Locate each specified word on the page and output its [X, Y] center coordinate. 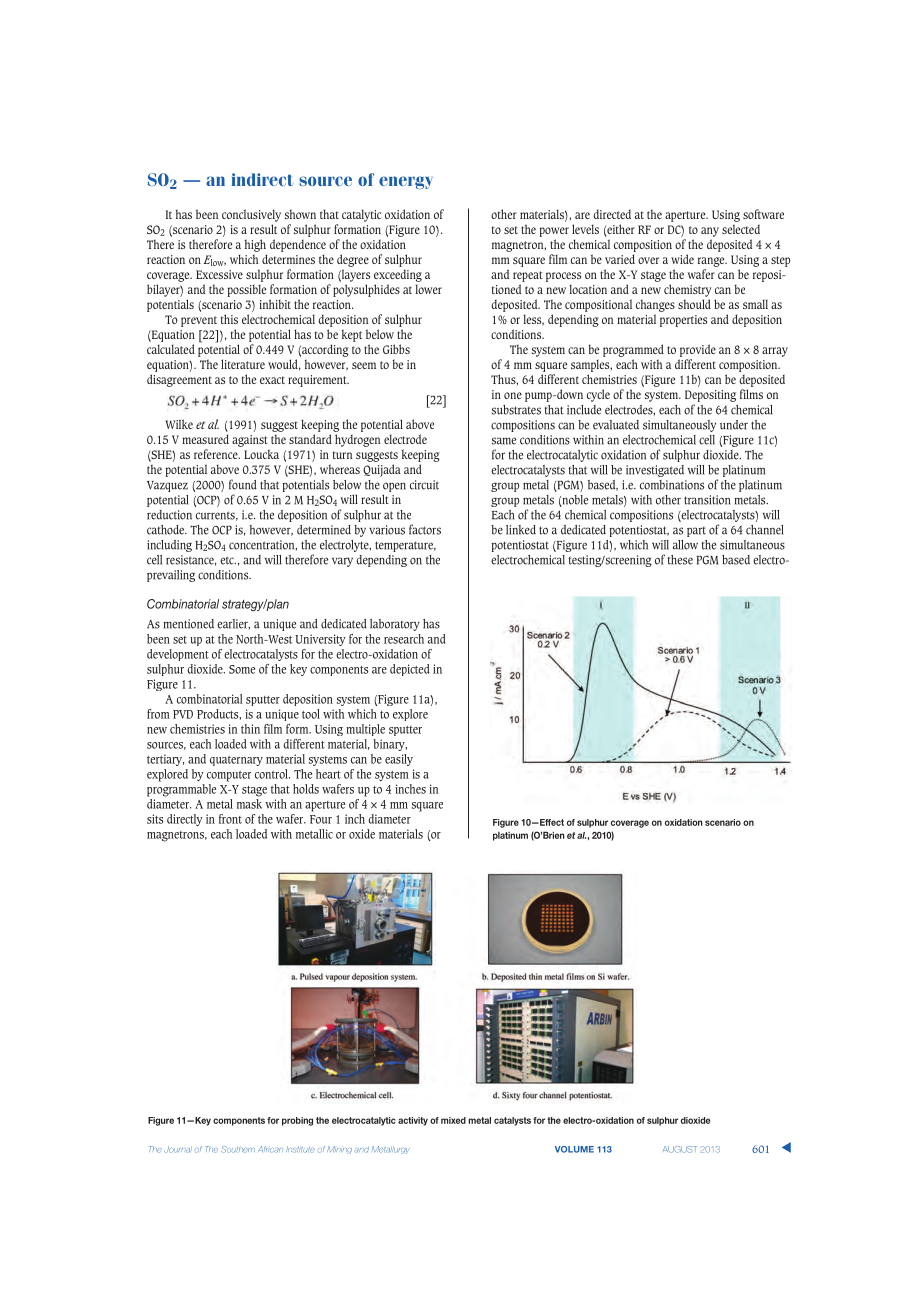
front [230, 819]
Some [242, 669]
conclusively [251, 215]
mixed [453, 1120]
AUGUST [680, 1149]
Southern [238, 1149]
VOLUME [574, 1149]
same [504, 441]
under [734, 425]
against [250, 441]
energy [406, 182]
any [710, 232]
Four [321, 819]
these [680, 560]
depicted [409, 670]
